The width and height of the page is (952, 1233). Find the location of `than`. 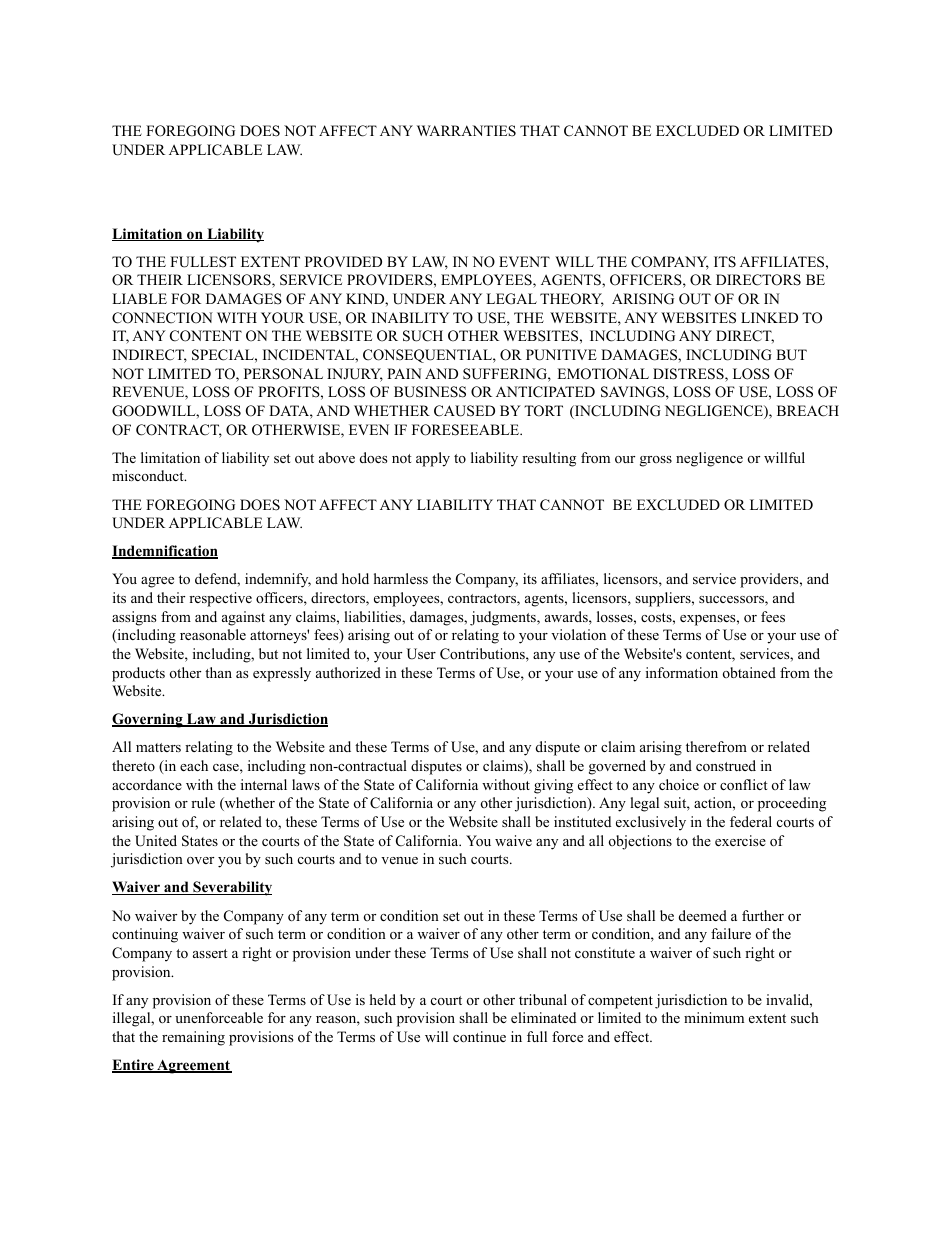

than is located at coordinates (218, 672).
